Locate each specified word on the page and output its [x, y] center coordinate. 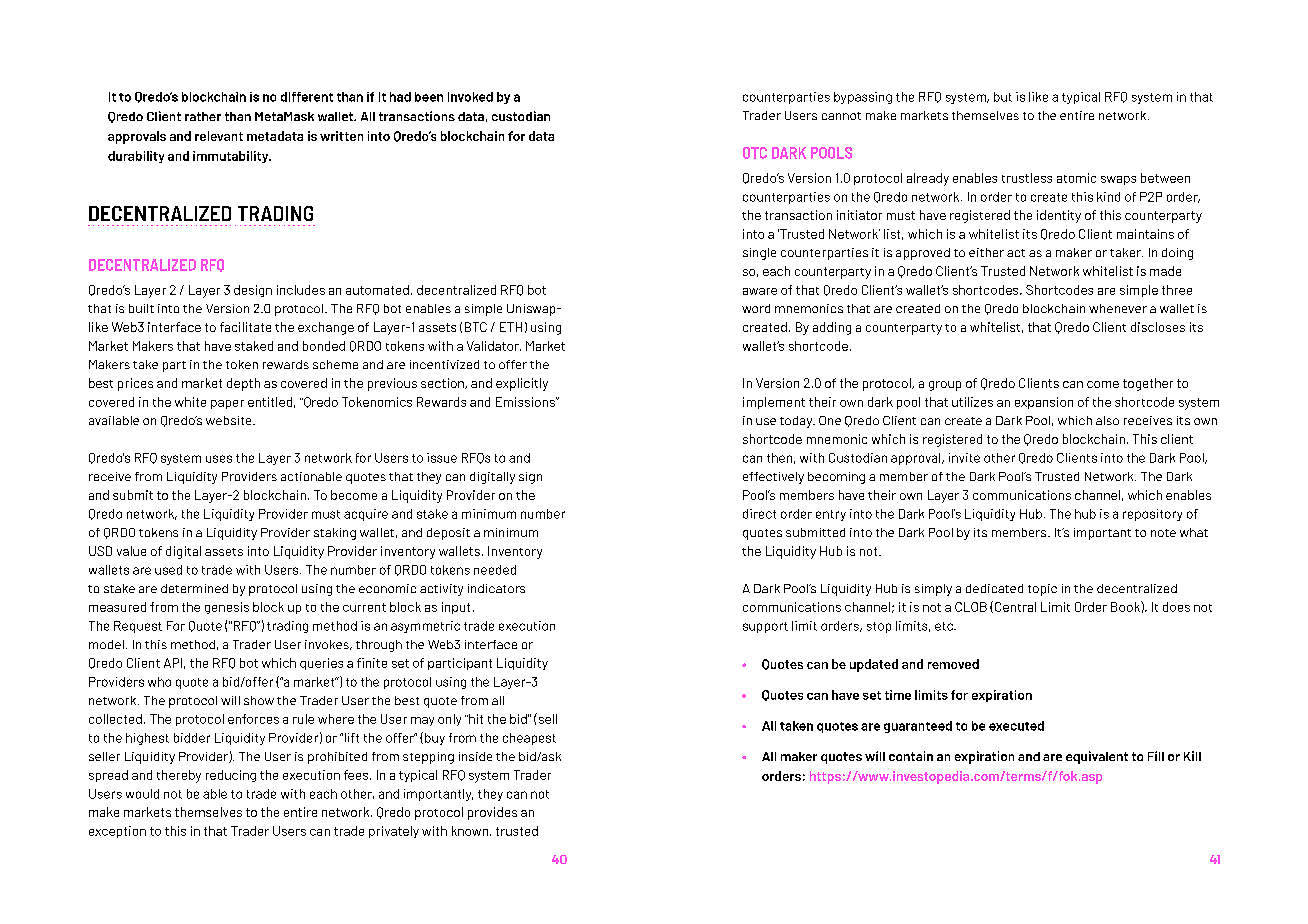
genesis [227, 608]
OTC [755, 153]
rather [203, 116]
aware [760, 291]
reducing [231, 776]
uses [219, 459]
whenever [1118, 308]
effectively [773, 478]
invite [964, 458]
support [765, 627]
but [1003, 97]
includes [301, 290]
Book [1126, 606]
